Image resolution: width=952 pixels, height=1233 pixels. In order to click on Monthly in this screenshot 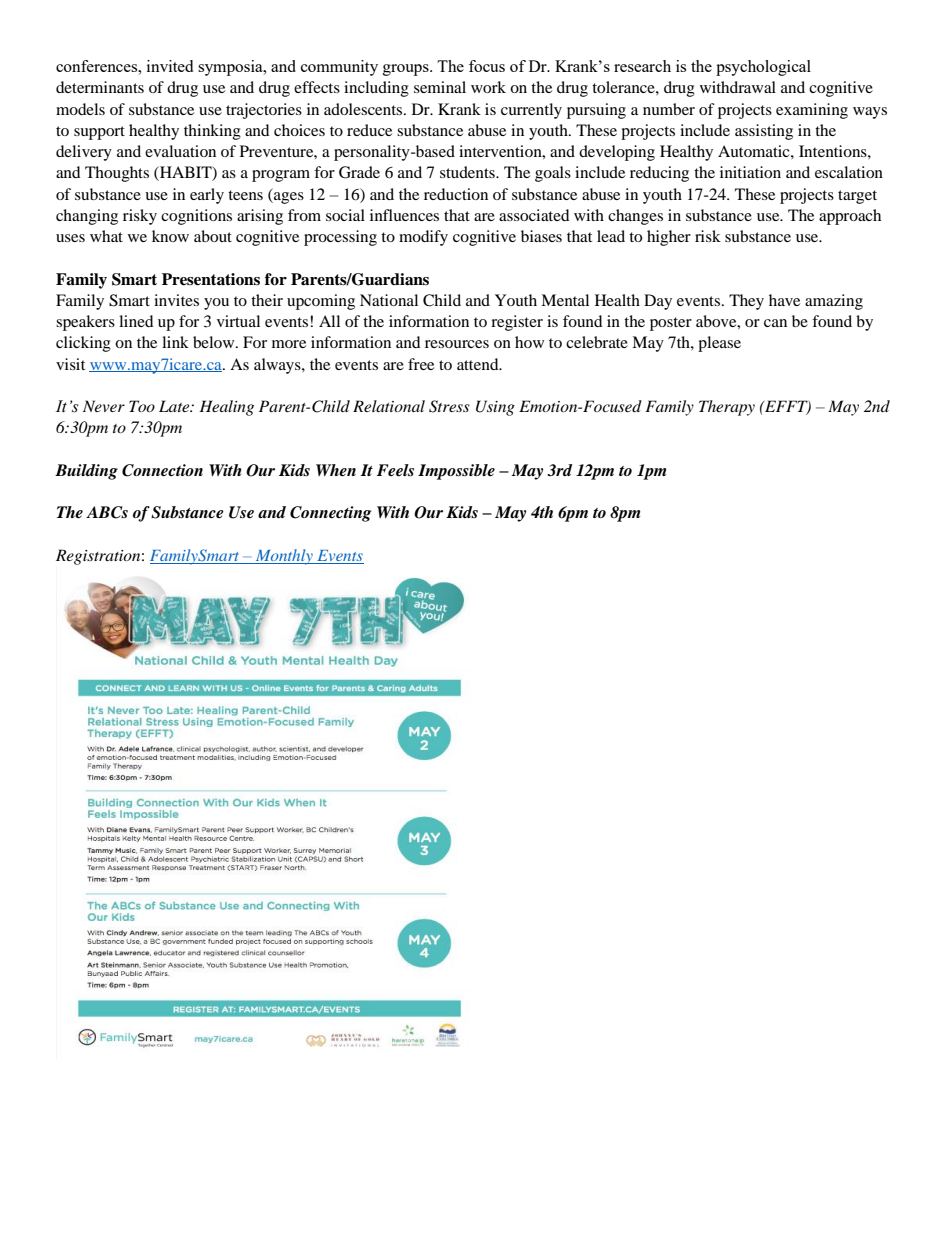, I will do `click(284, 557)`.
